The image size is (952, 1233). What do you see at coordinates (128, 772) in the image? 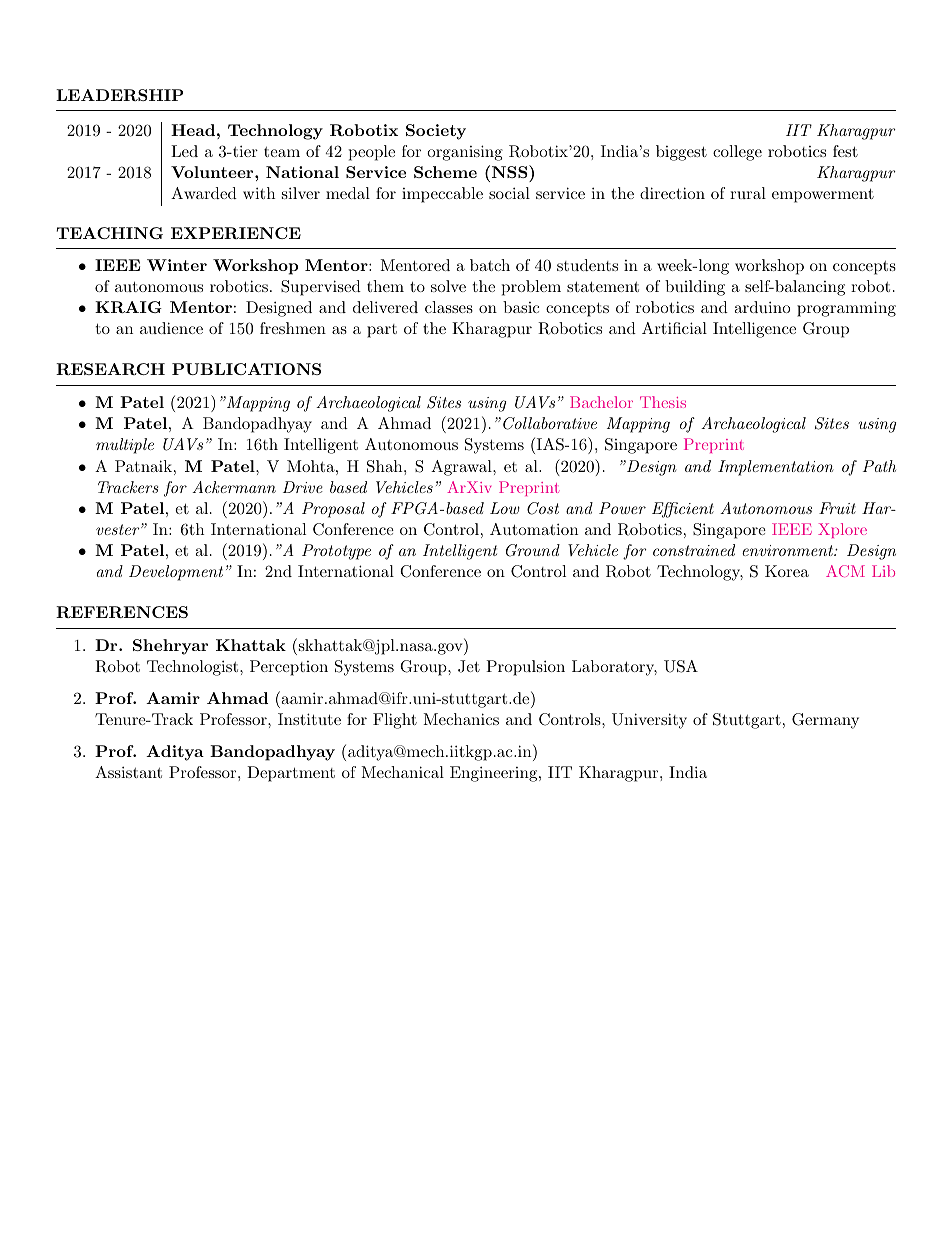
I see `Assistant` at bounding box center [128, 772].
